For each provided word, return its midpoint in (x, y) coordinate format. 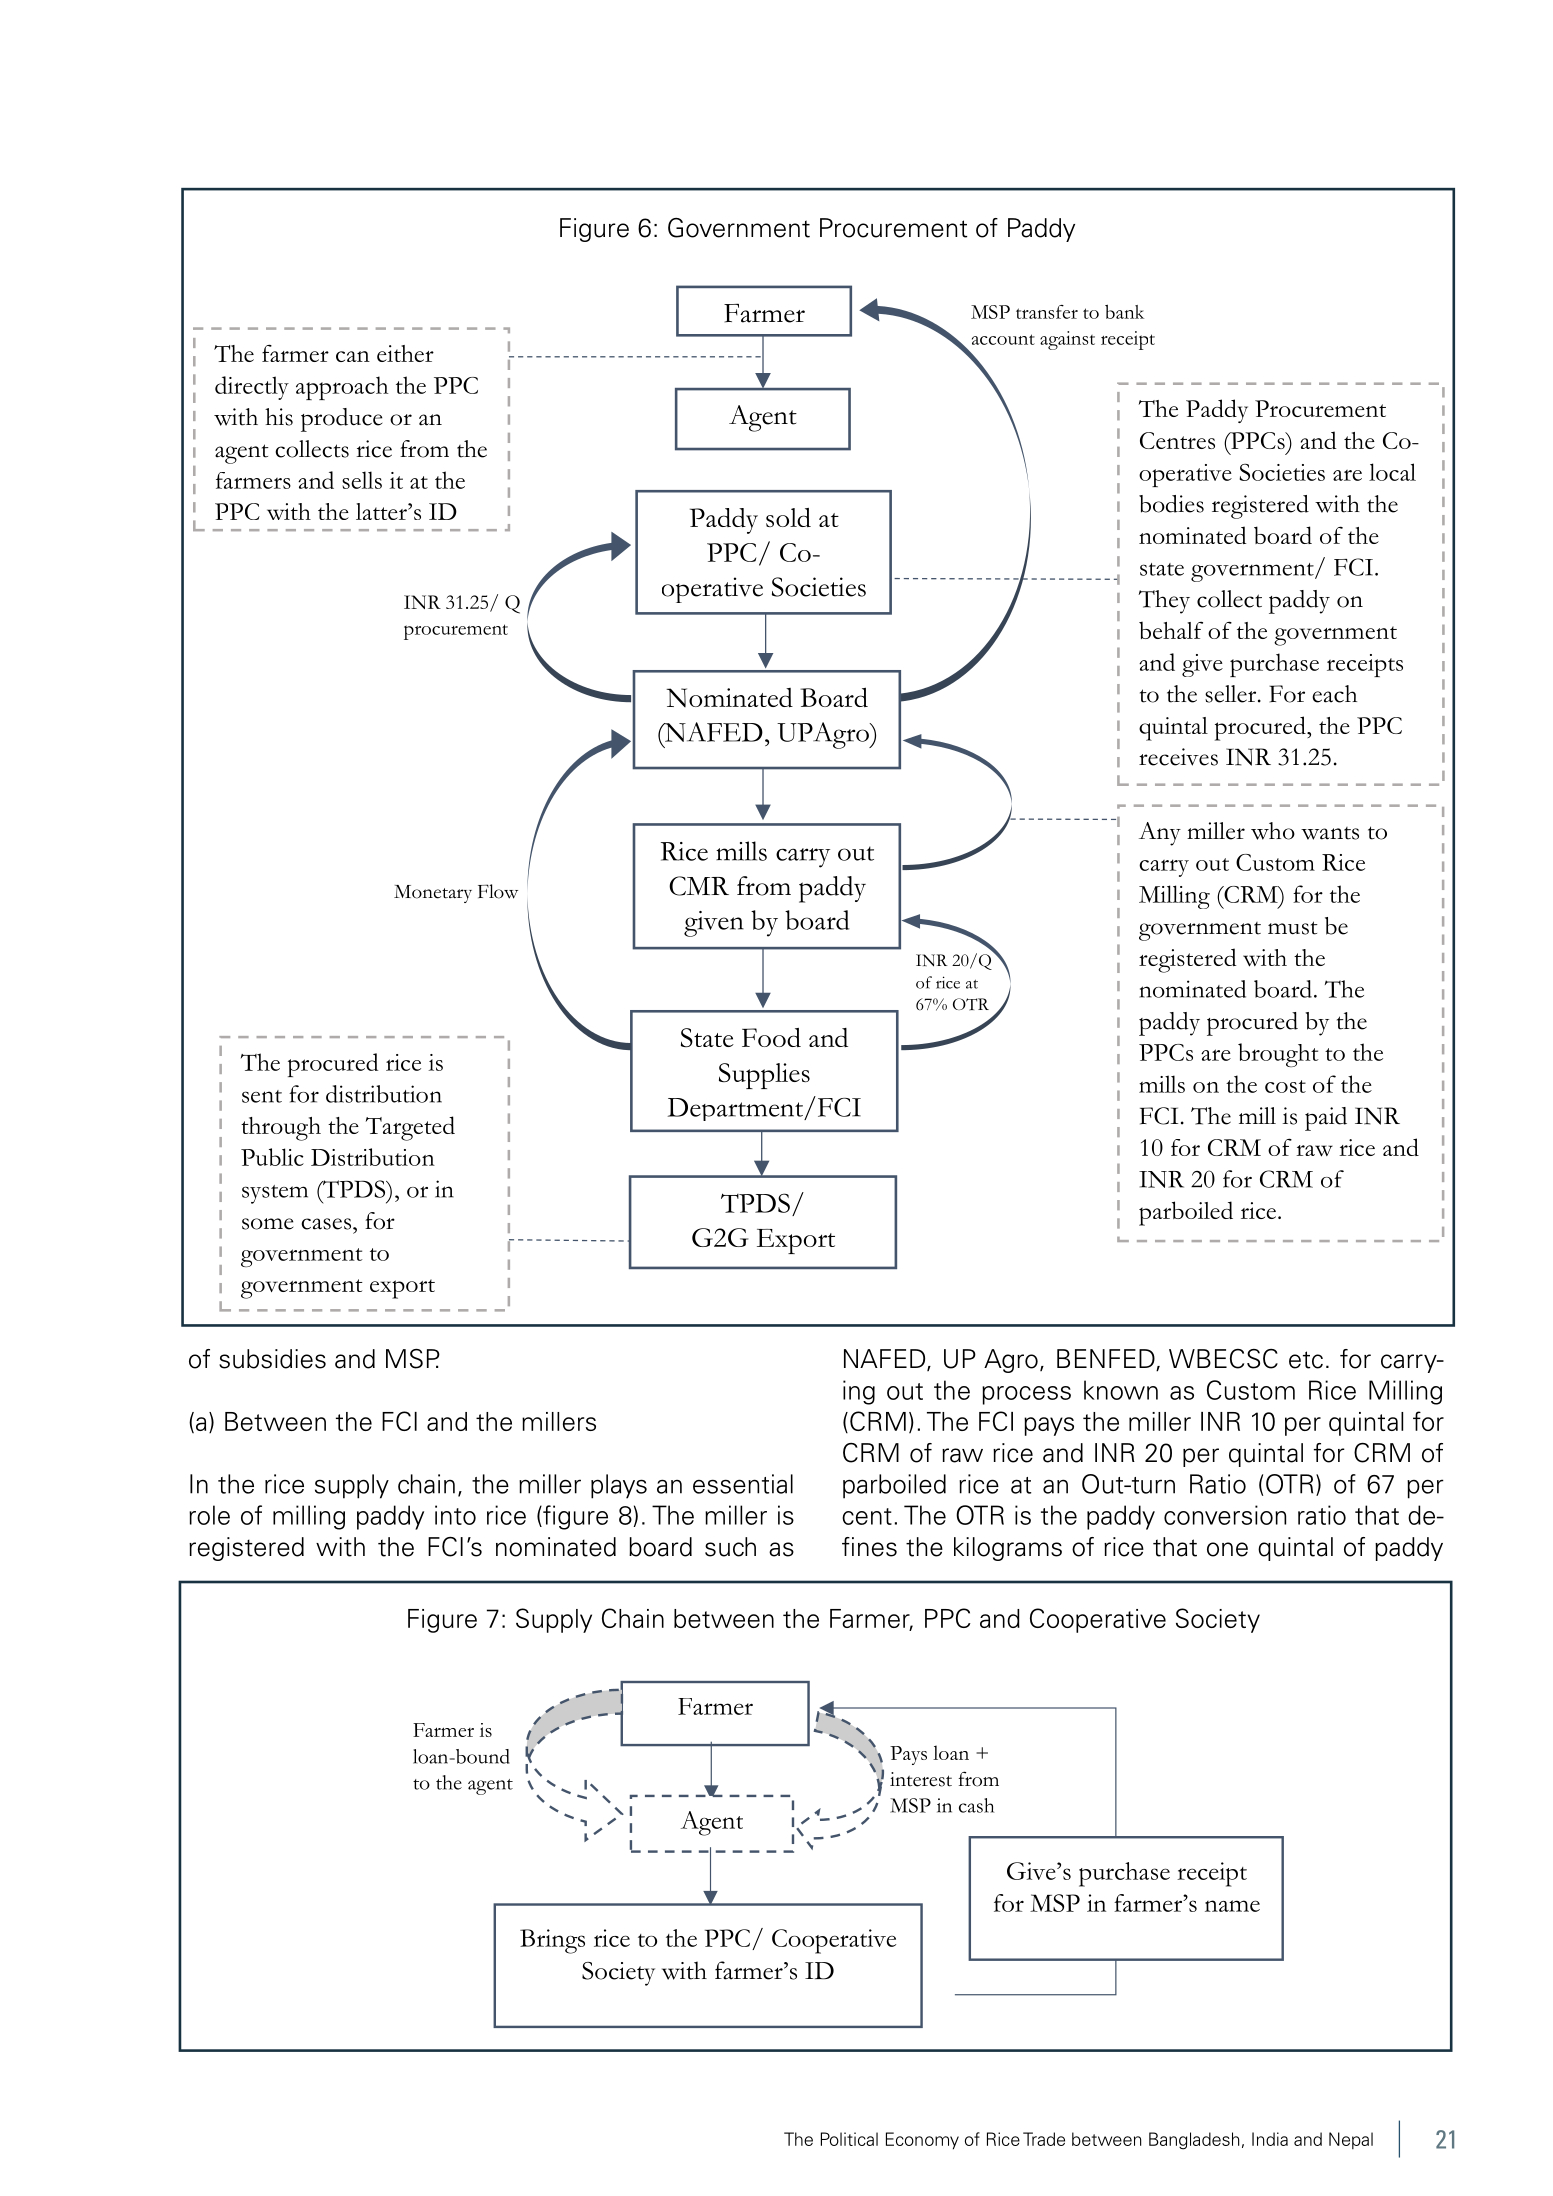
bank (1124, 311)
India (1270, 2139)
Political (849, 2139)
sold (788, 517)
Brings (552, 1941)
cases (326, 1224)
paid (1326, 1119)
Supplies (764, 1076)
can (353, 356)
